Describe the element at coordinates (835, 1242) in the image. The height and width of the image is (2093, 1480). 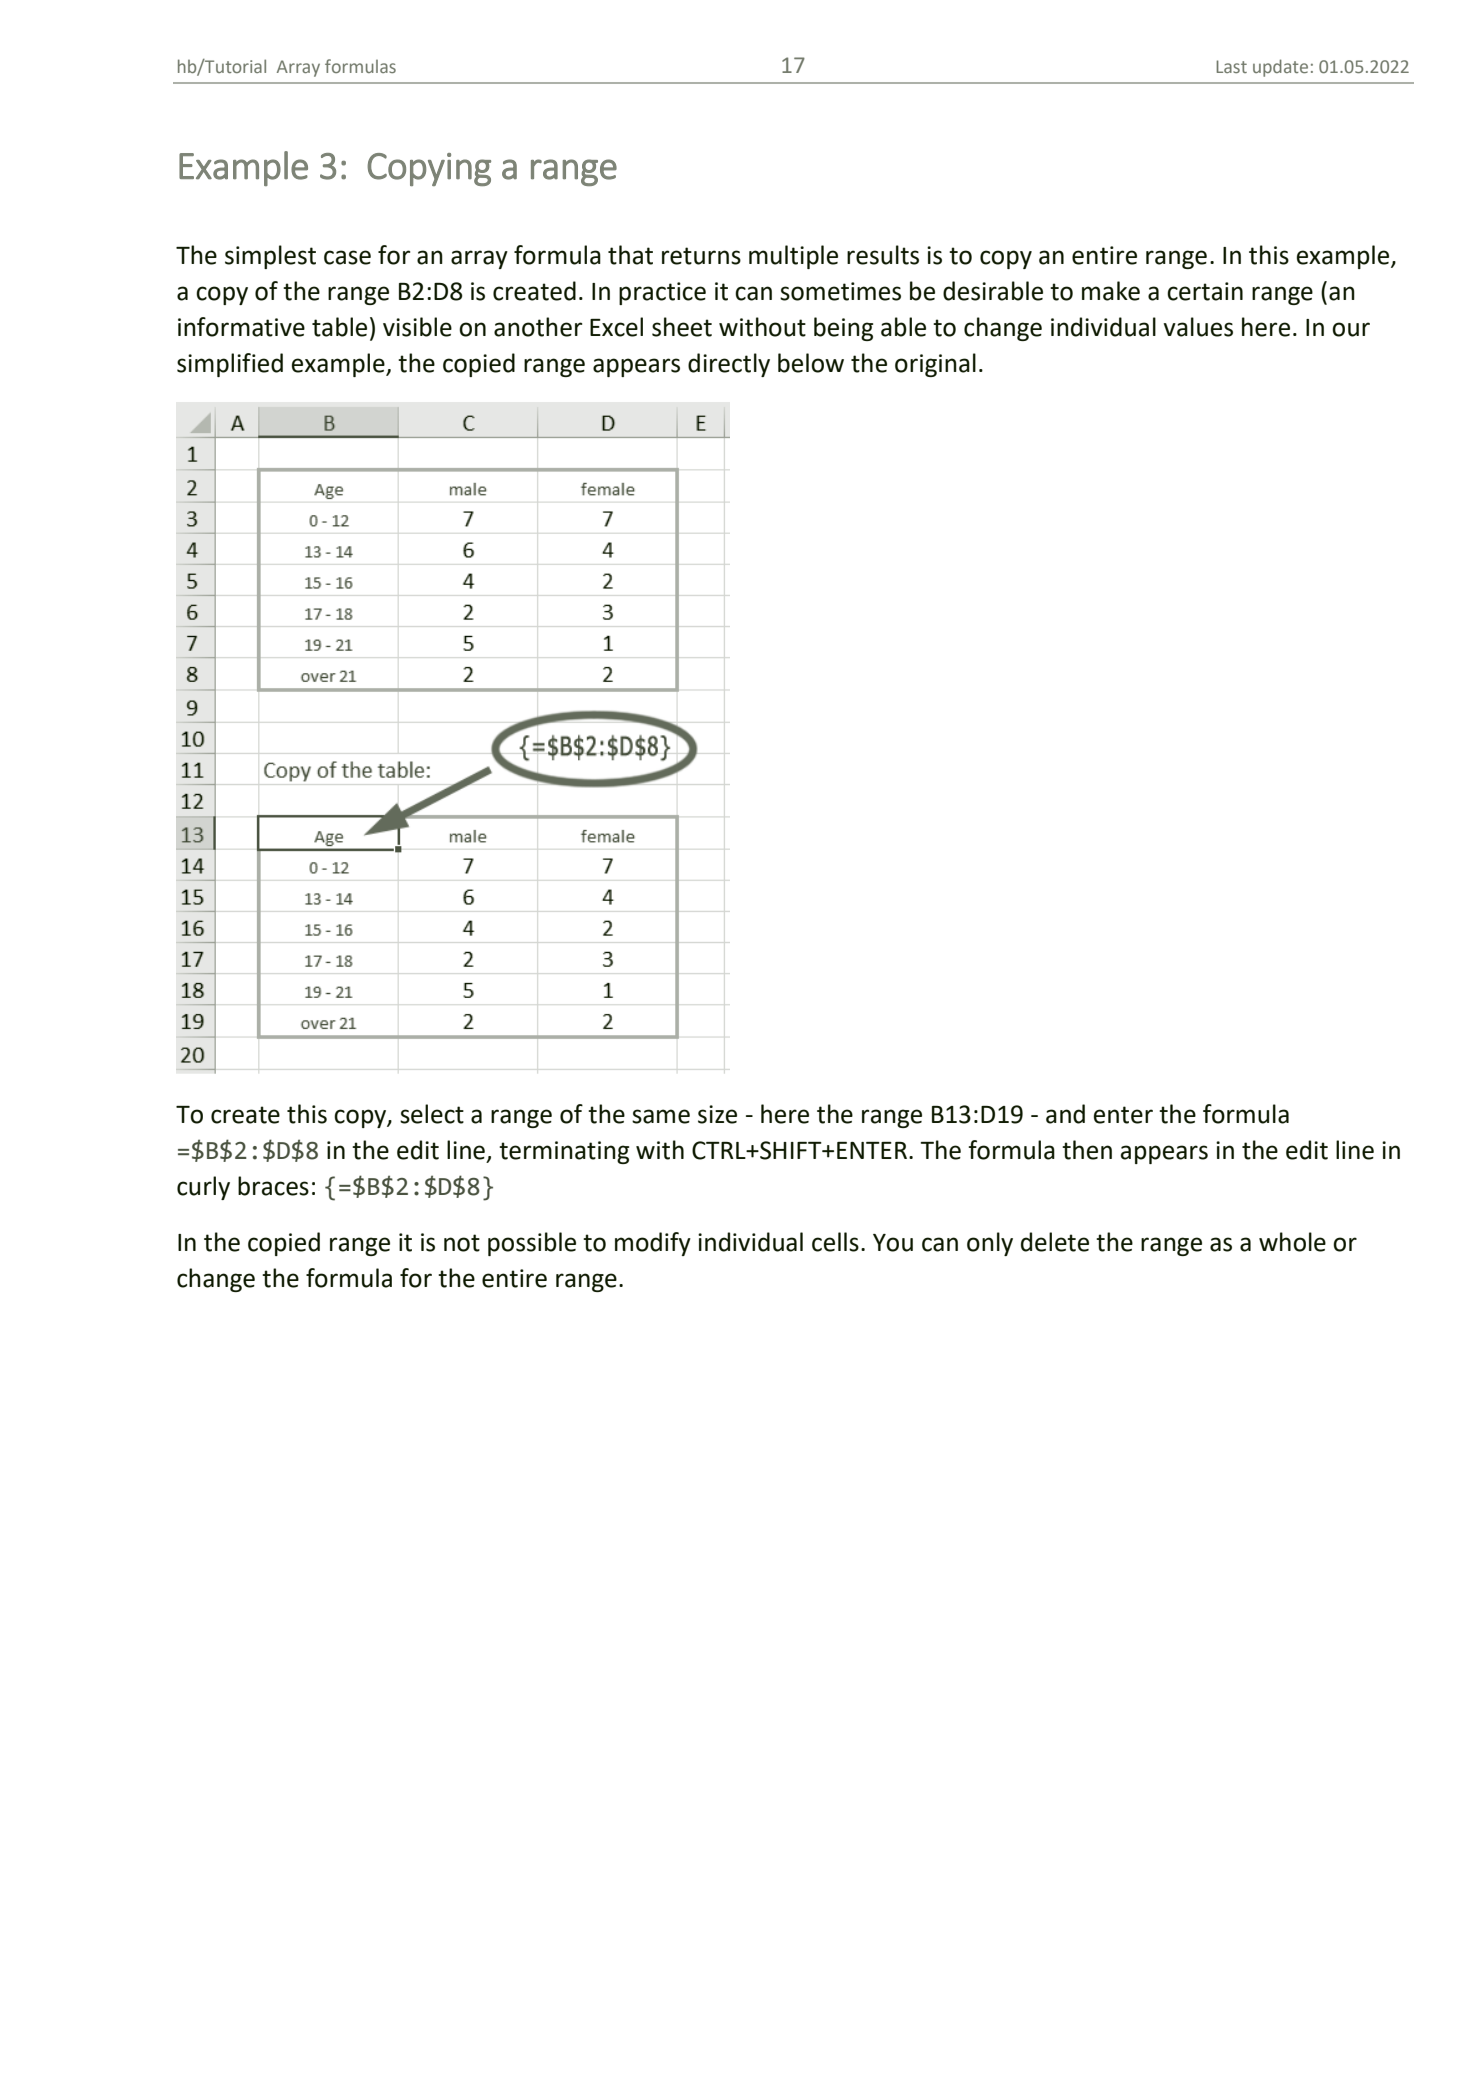
I see `cells` at that location.
